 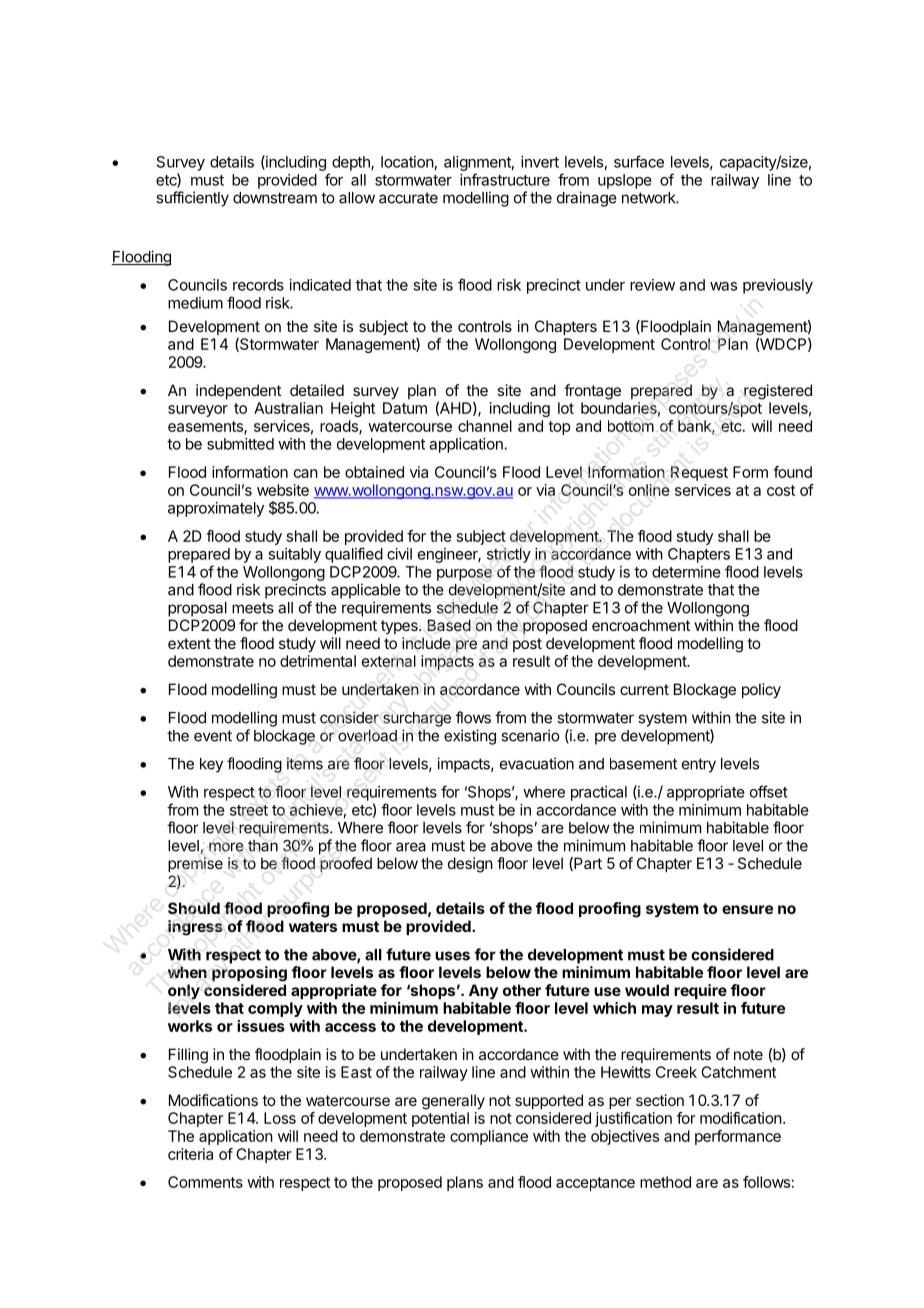 What do you see at coordinates (280, 1118) in the image?
I see `Loss` at bounding box center [280, 1118].
